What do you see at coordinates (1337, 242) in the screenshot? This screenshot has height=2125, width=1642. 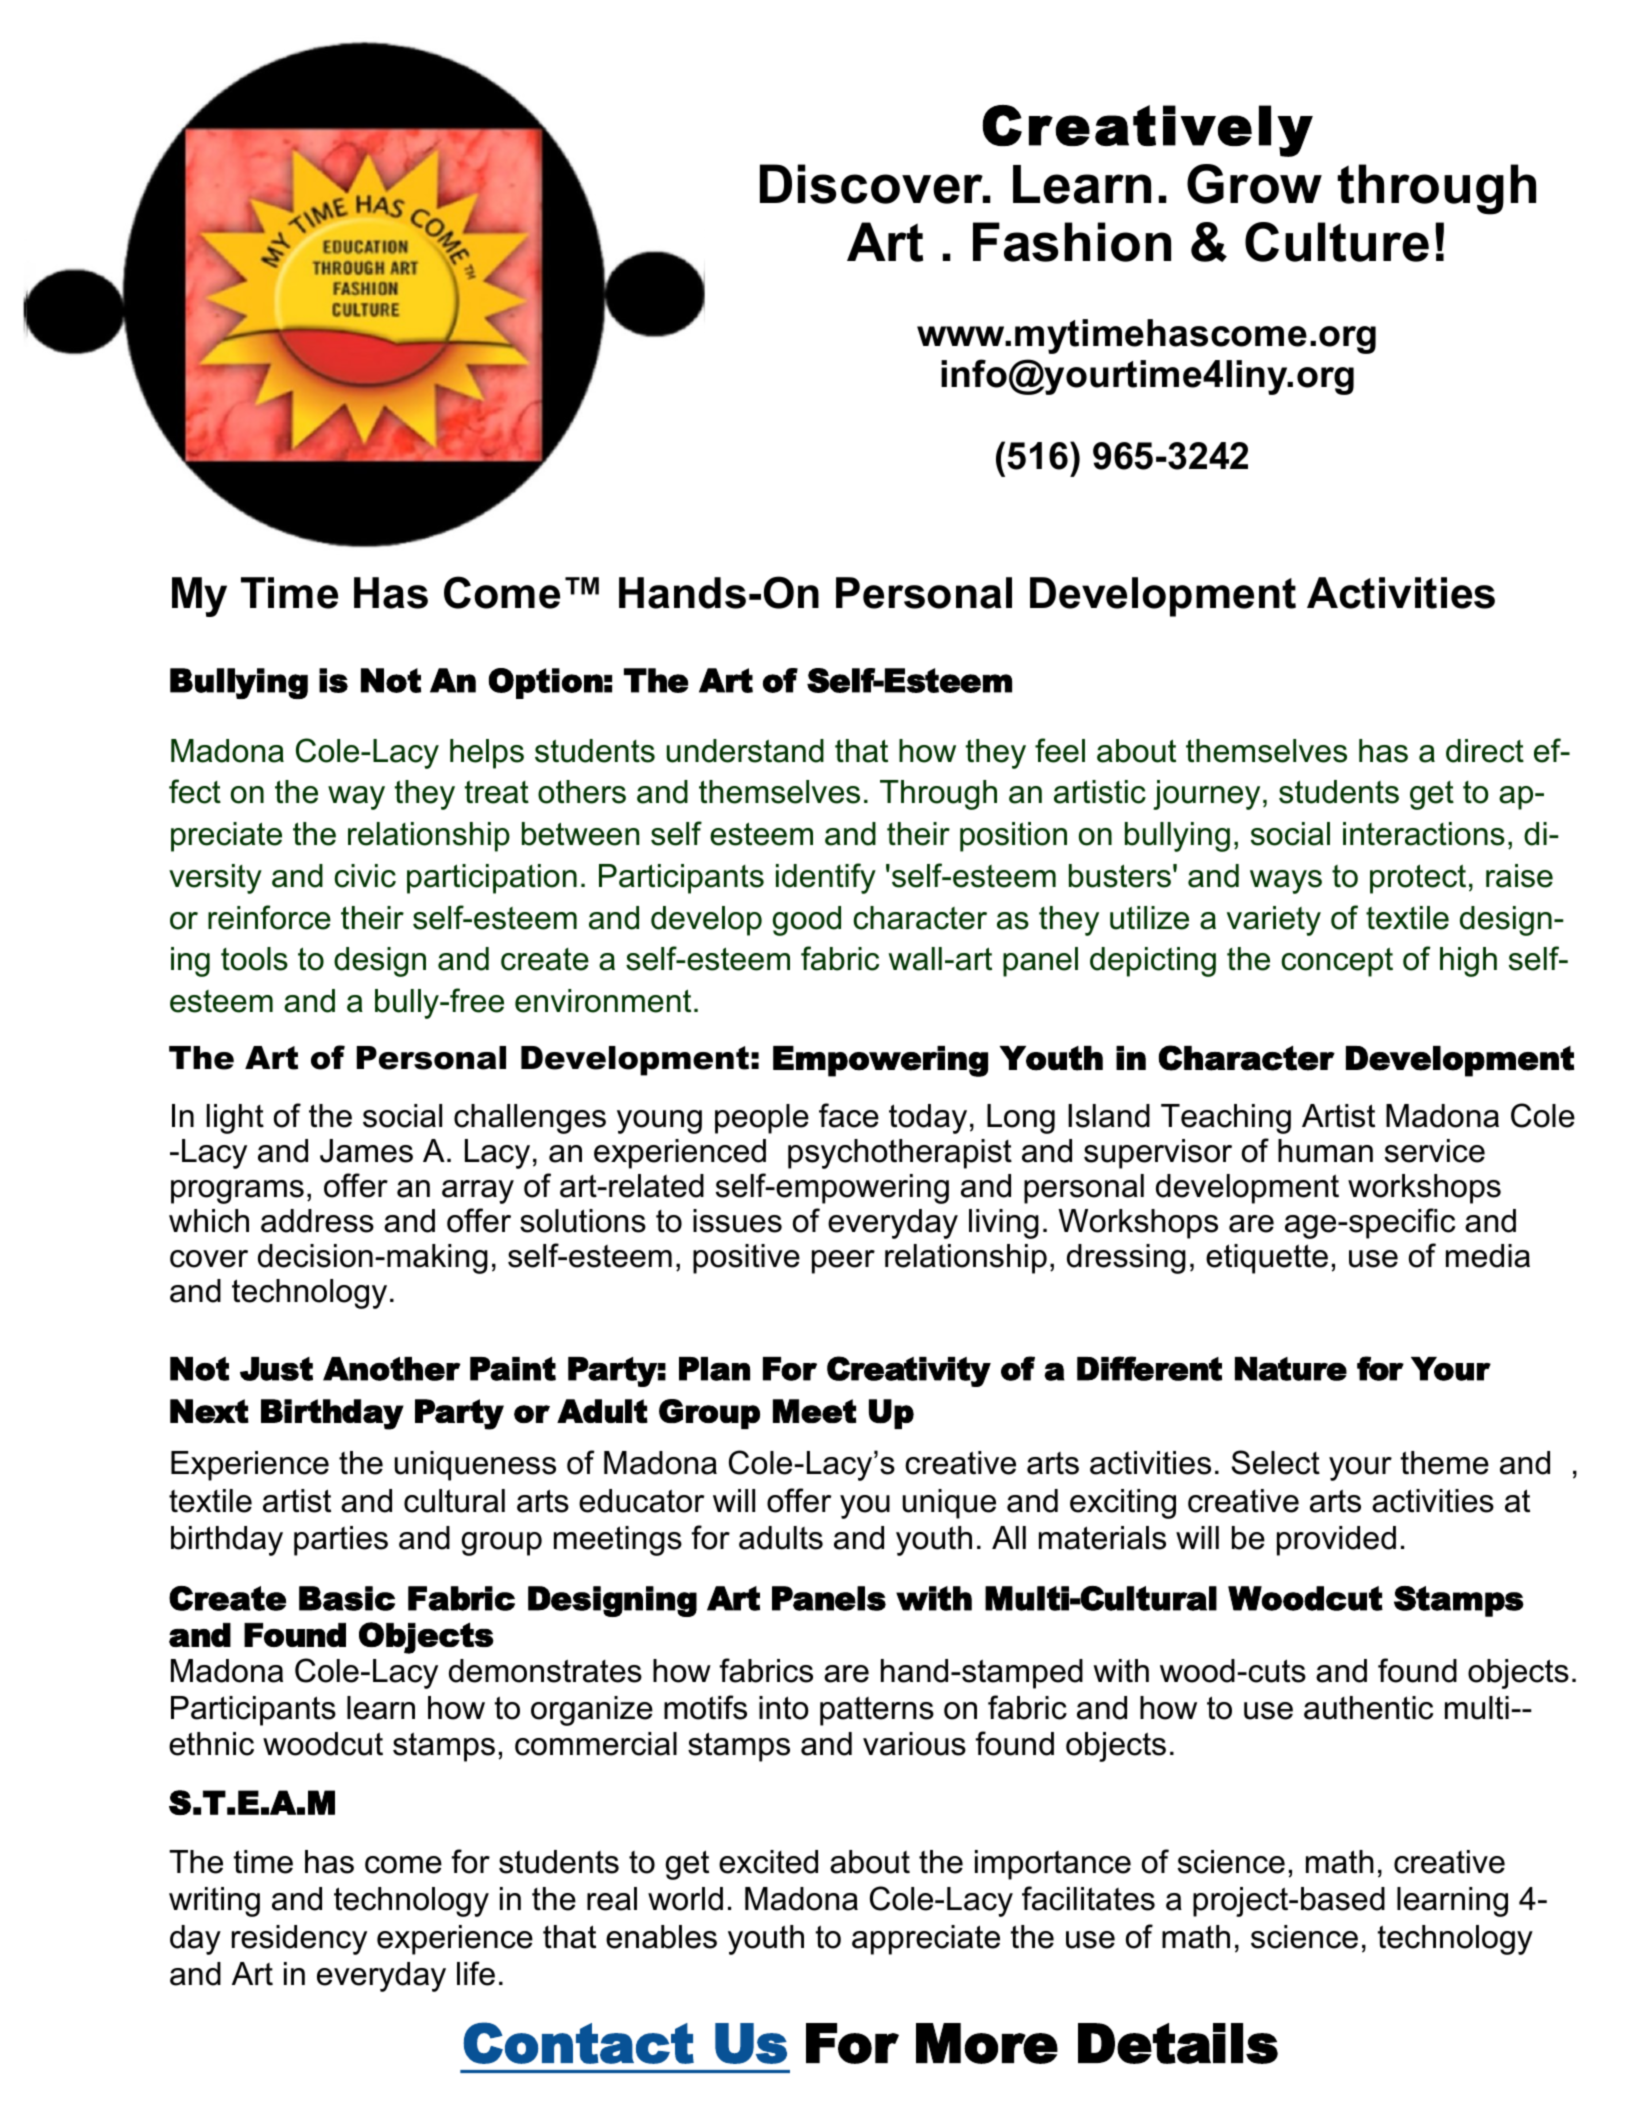 I see `Culture` at bounding box center [1337, 242].
